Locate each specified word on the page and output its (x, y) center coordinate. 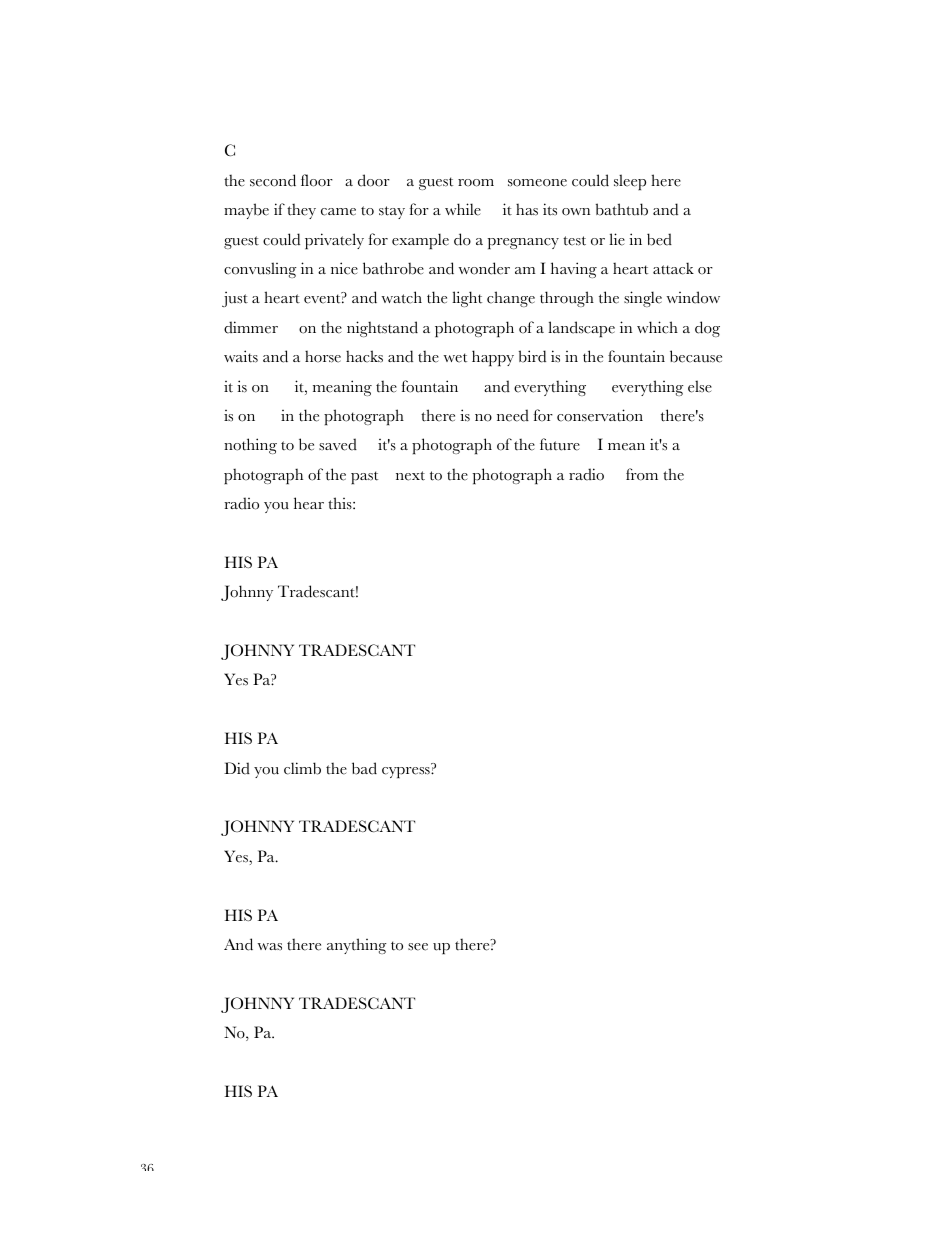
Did (237, 768)
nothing (250, 446)
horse (323, 356)
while (463, 209)
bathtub (622, 209)
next (410, 476)
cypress (407, 772)
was (270, 947)
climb (302, 768)
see (418, 947)
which (657, 327)
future (560, 444)
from (642, 474)
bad (364, 768)
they (301, 211)
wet (455, 358)
